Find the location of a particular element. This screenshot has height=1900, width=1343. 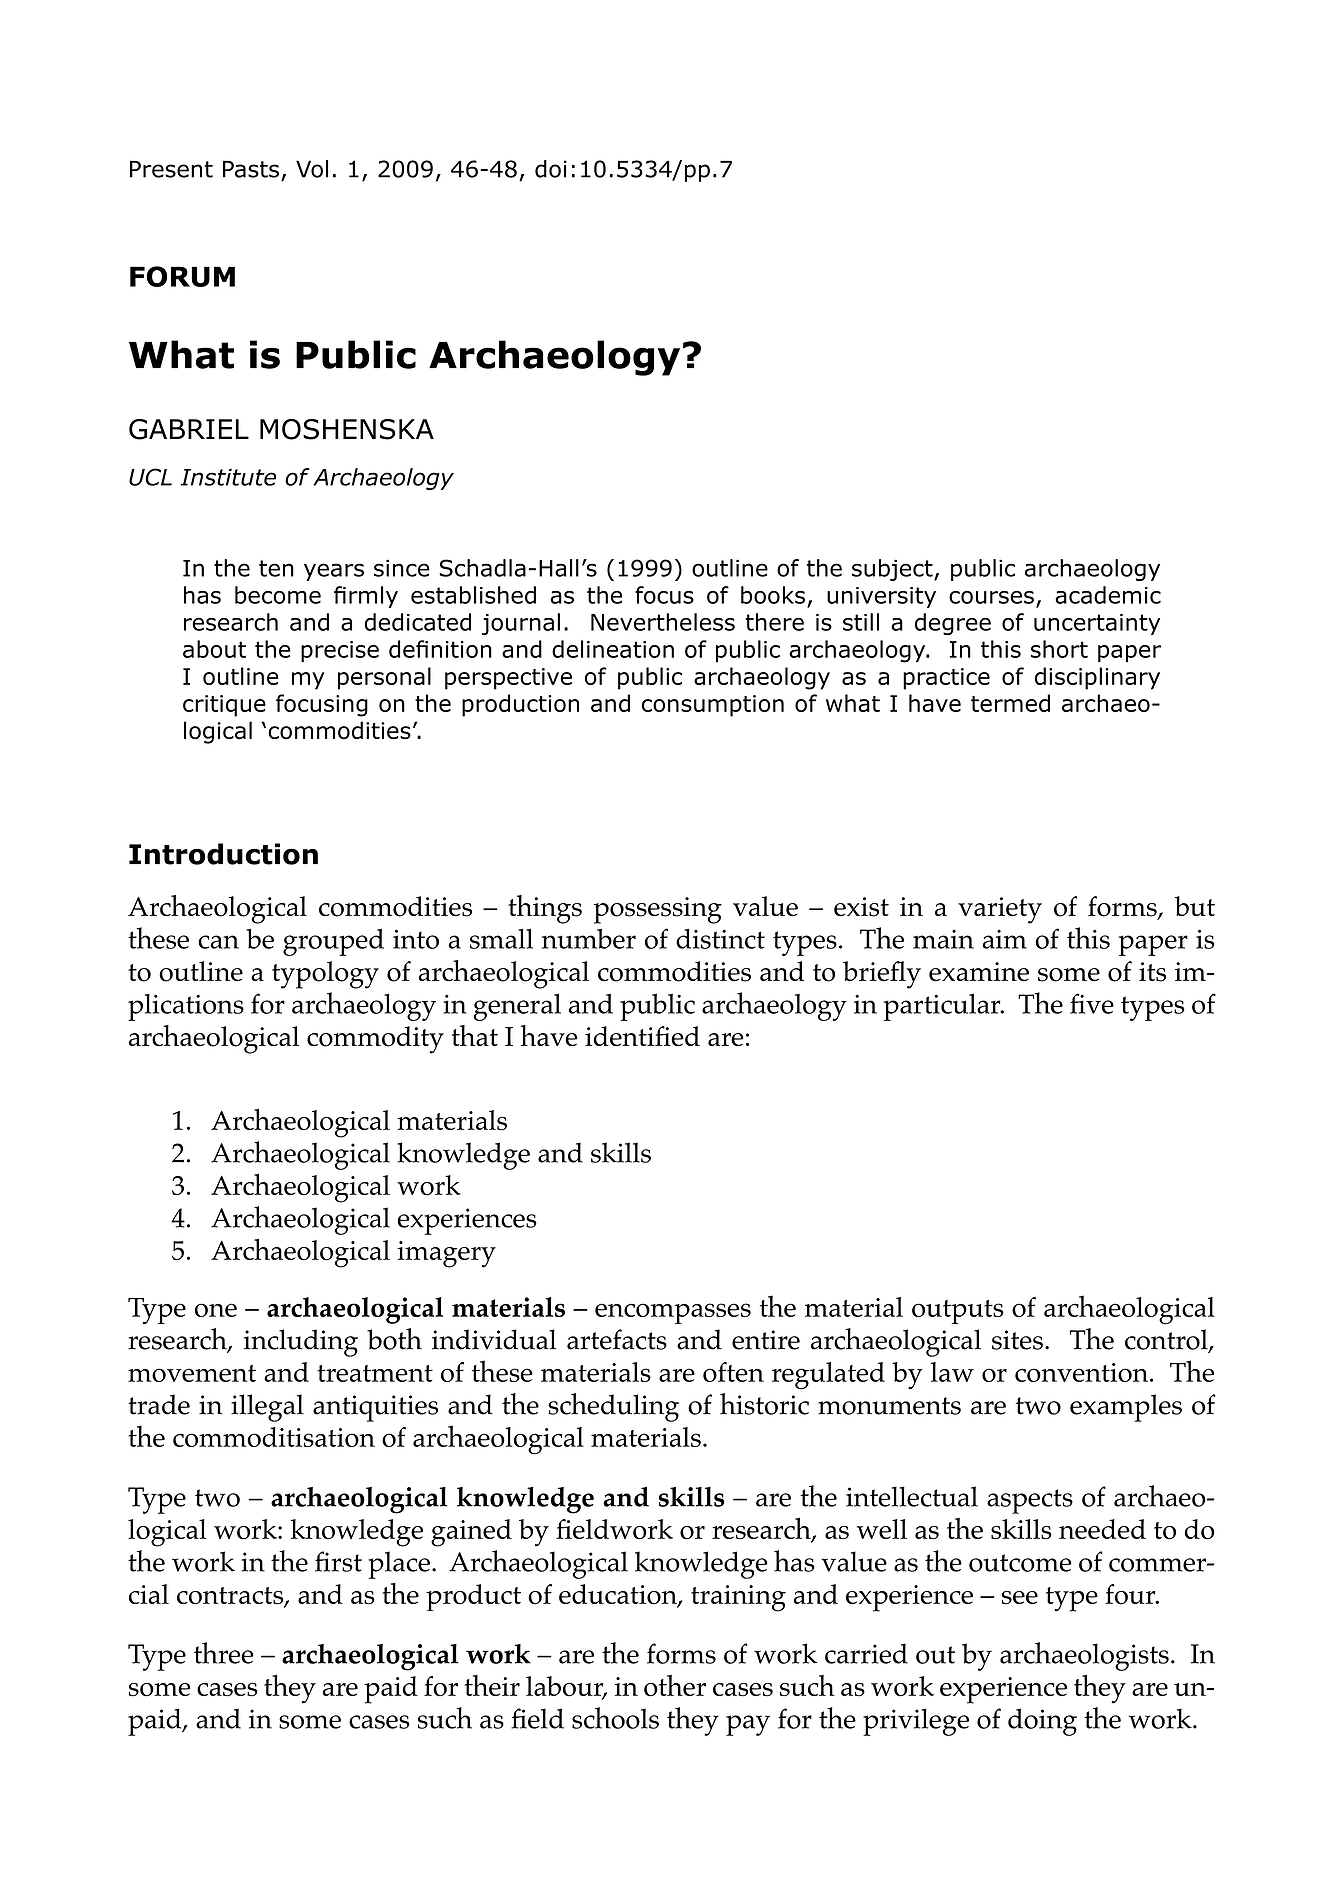

Nevertheless is located at coordinates (663, 622).
